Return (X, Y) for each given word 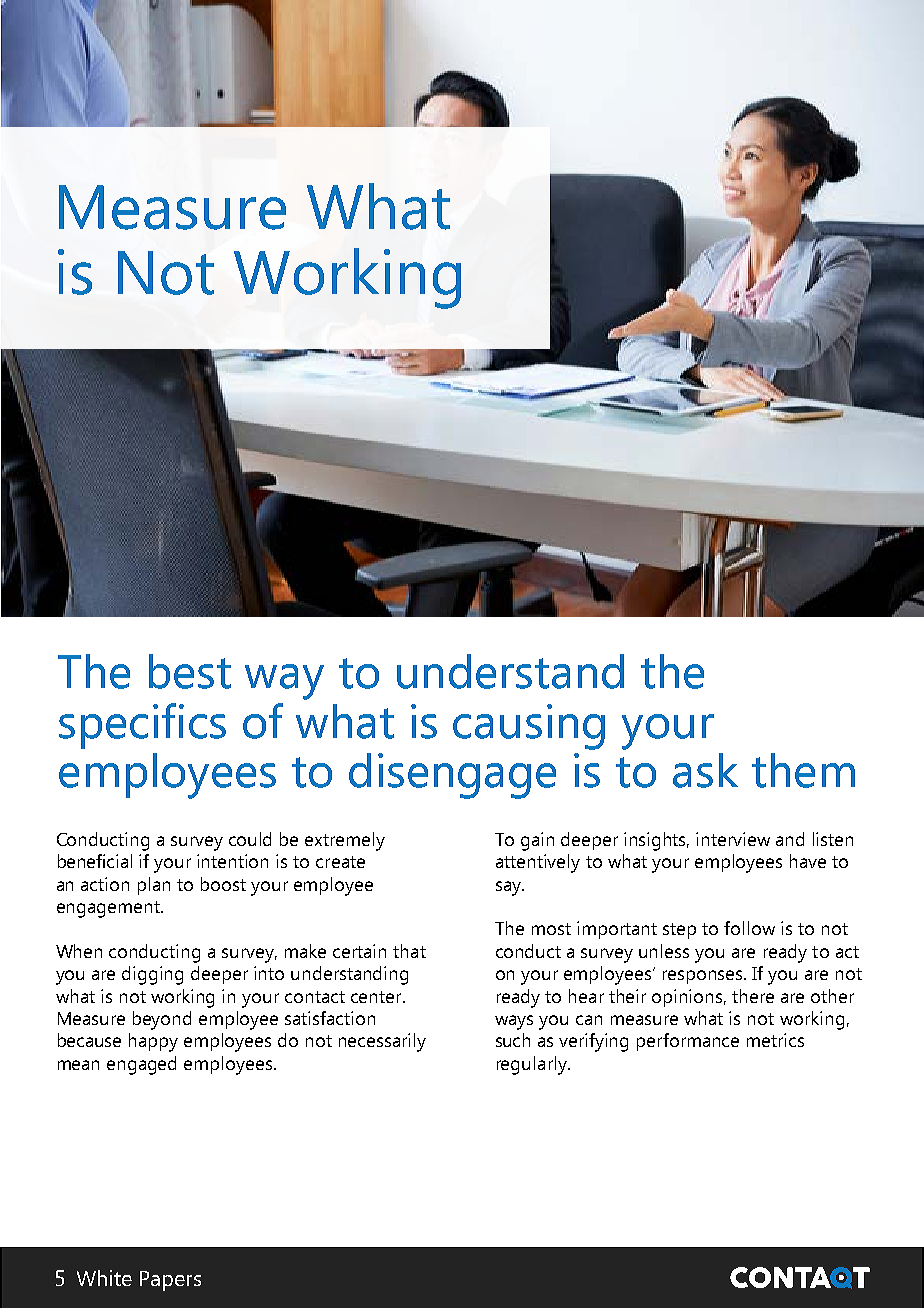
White (104, 1278)
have (808, 861)
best (190, 671)
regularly (533, 1065)
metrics (775, 1040)
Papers (170, 1281)
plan (154, 886)
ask (705, 770)
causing (529, 727)
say (510, 888)
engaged (141, 1065)
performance (688, 1042)
